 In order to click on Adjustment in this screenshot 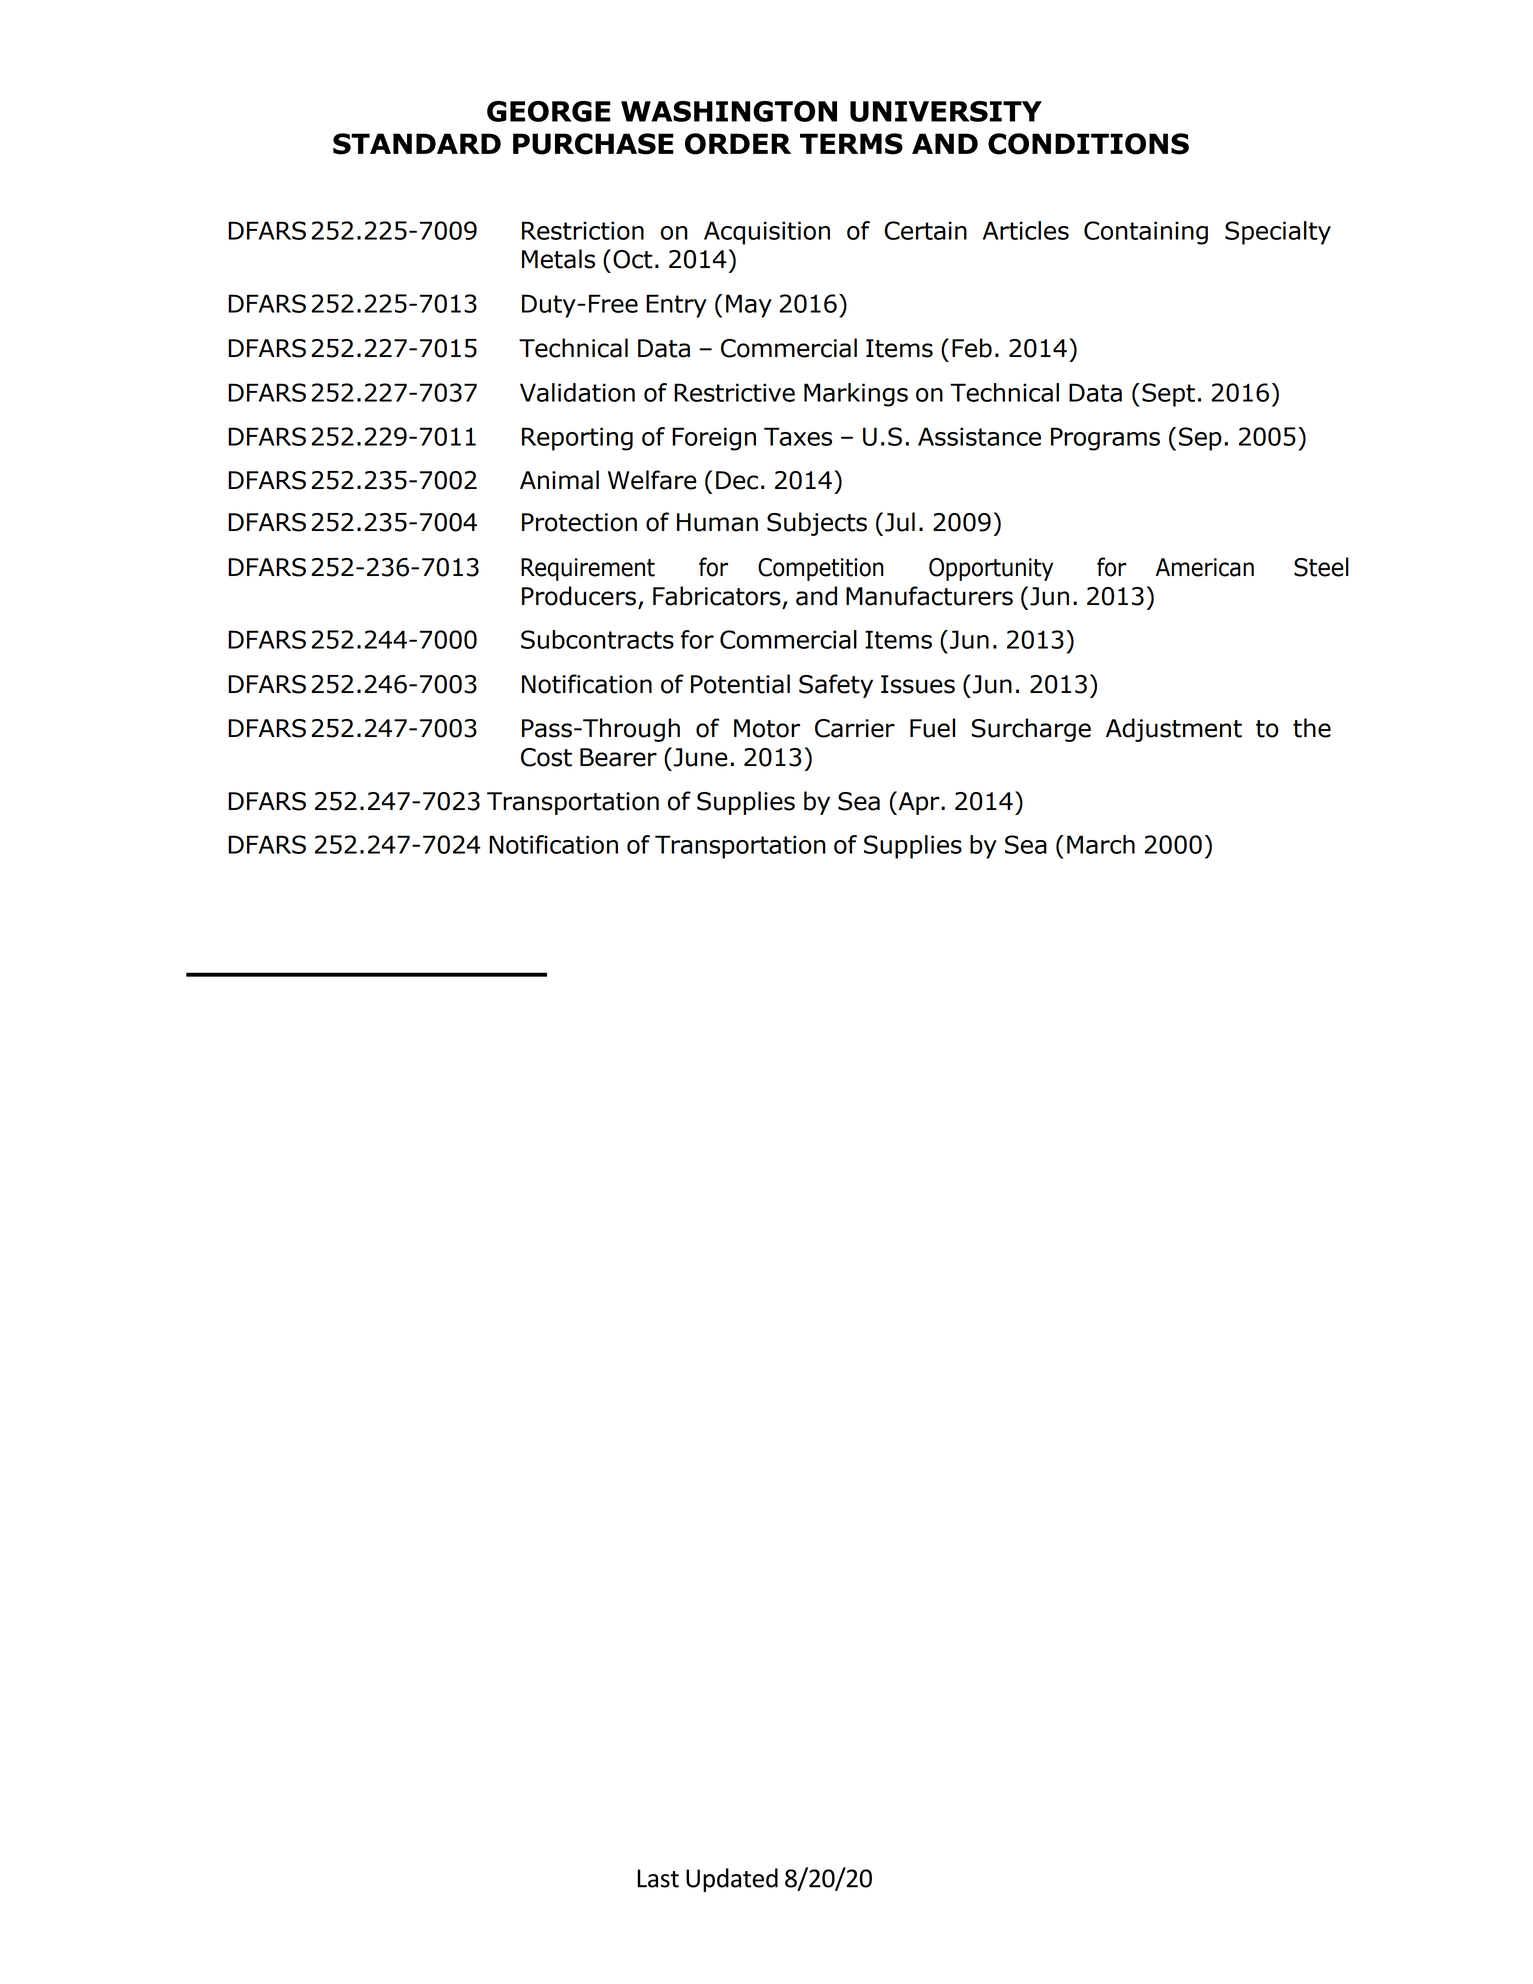, I will do `click(1174, 730)`.
